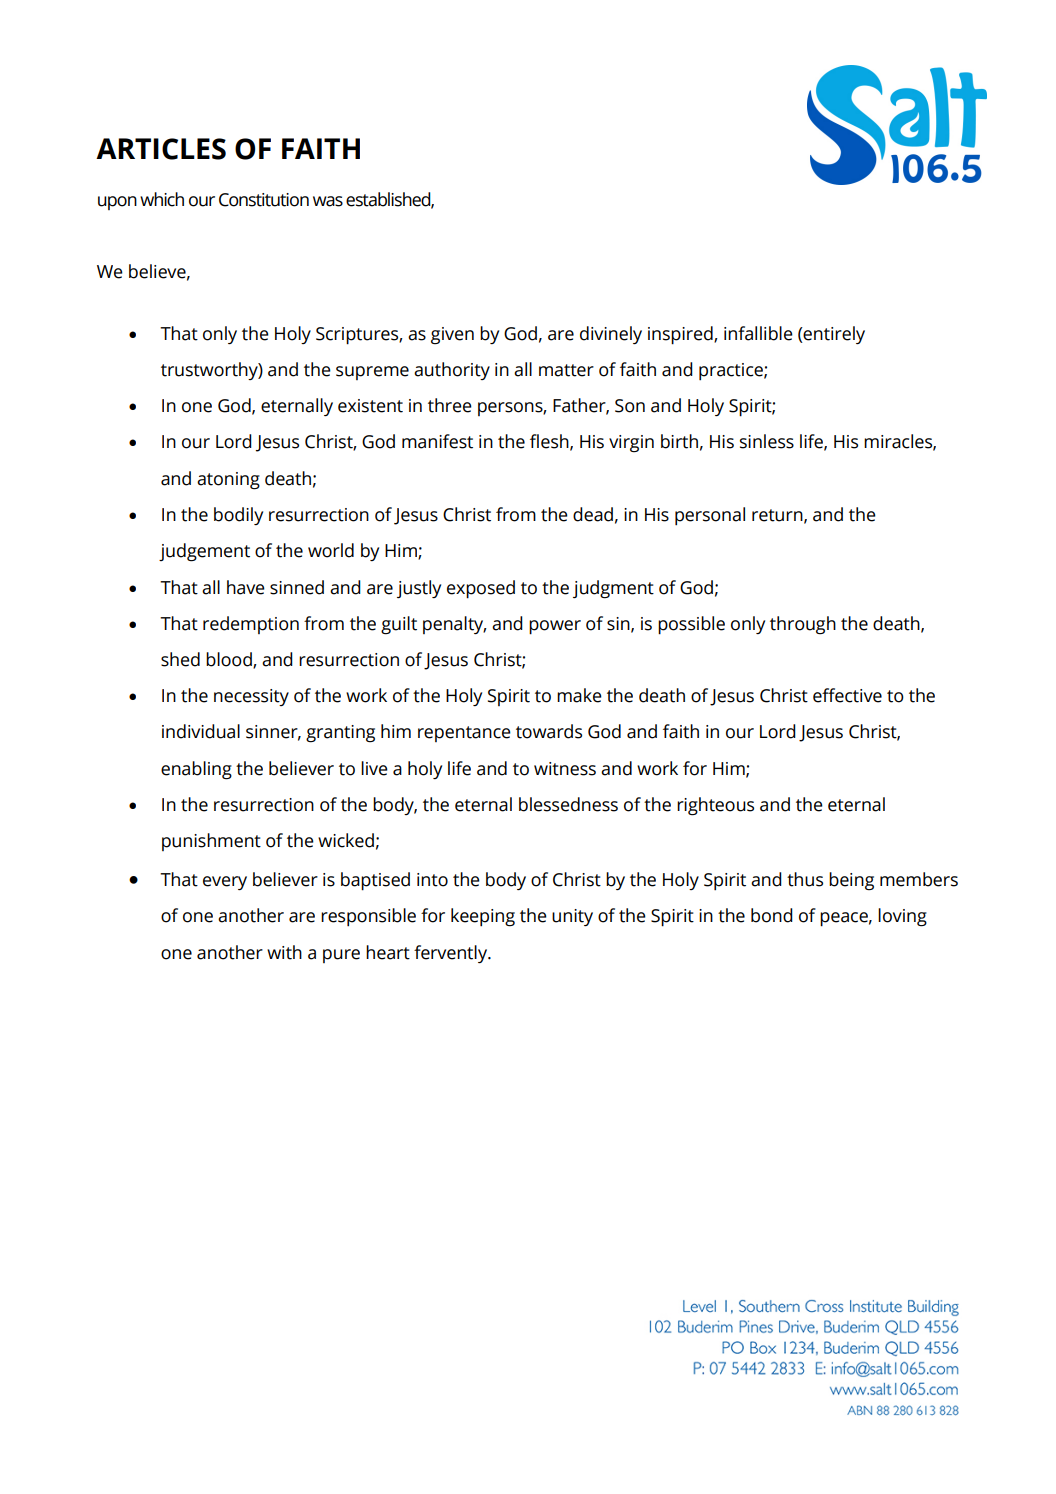 This screenshot has height=1494, width=1056. Describe the element at coordinates (758, 333) in the screenshot. I see `infallible` at that location.
